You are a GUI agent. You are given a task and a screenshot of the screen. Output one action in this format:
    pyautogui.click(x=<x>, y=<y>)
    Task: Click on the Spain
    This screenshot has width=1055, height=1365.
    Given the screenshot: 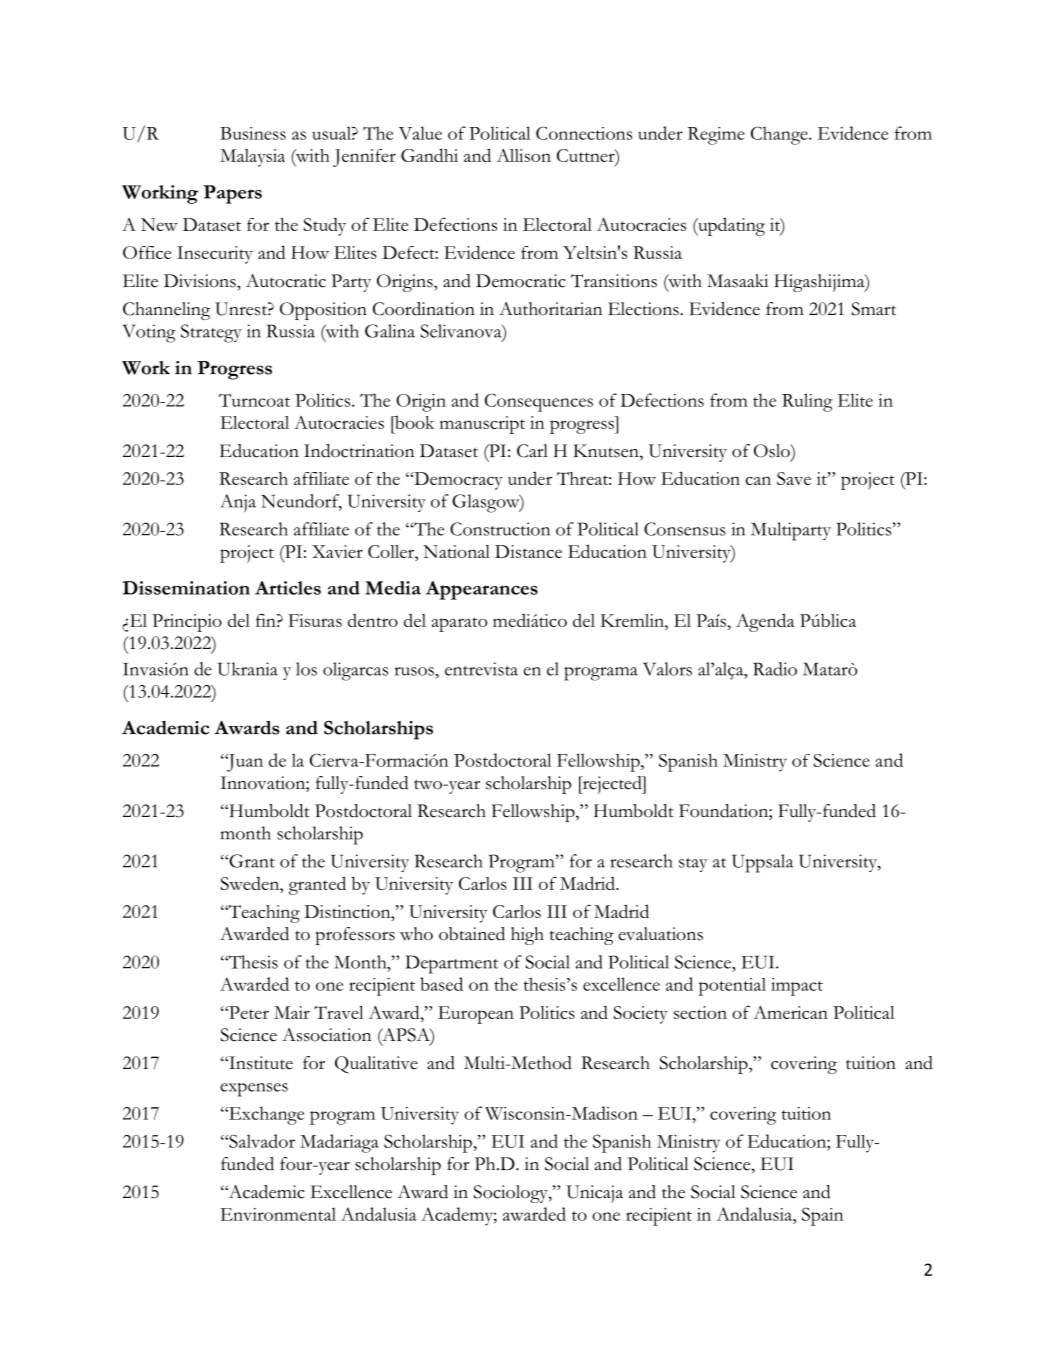 What is the action you would take?
    pyautogui.click(x=822, y=1216)
